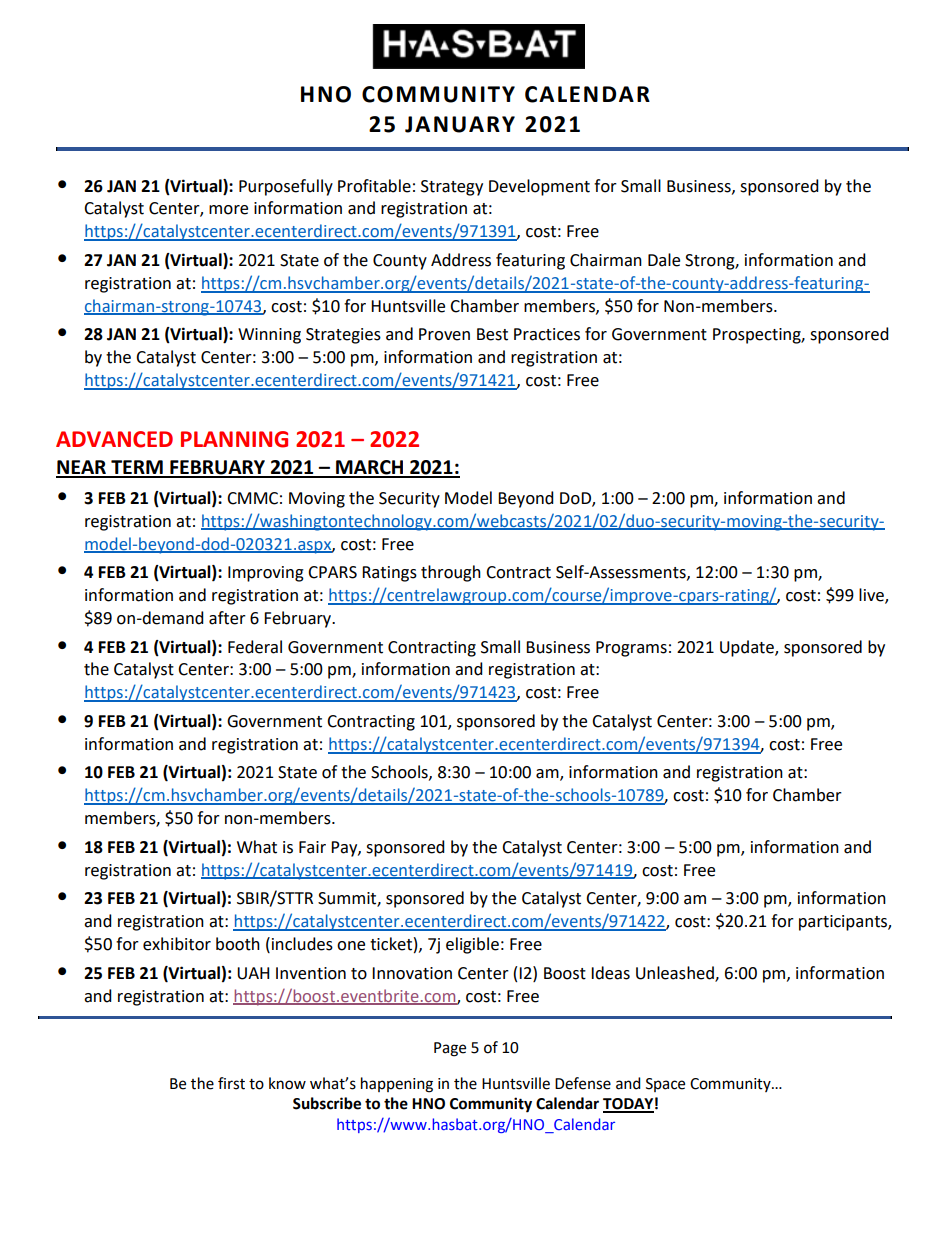  I want to click on more, so click(228, 210).
